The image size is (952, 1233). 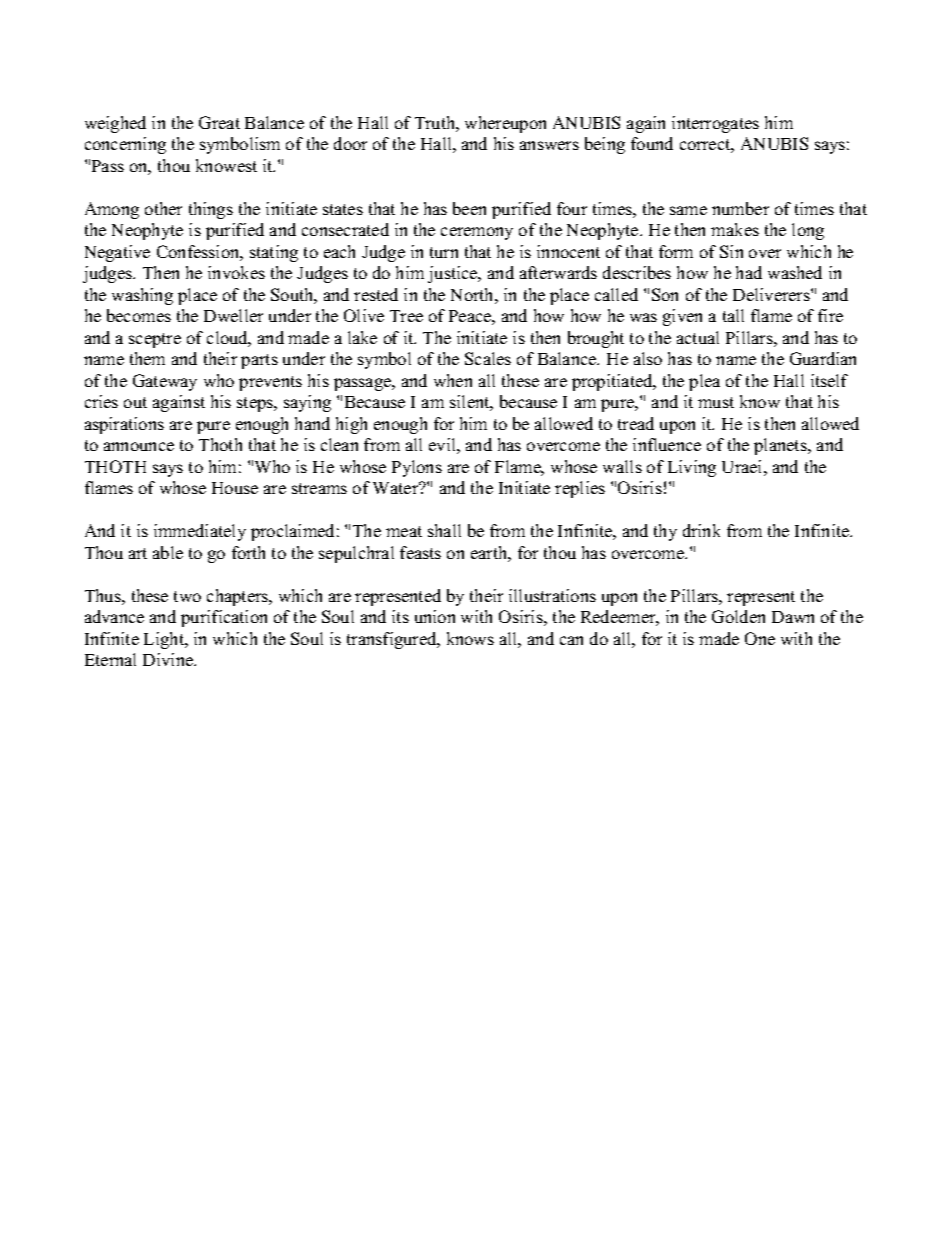 I want to click on interrogates, so click(x=715, y=124).
